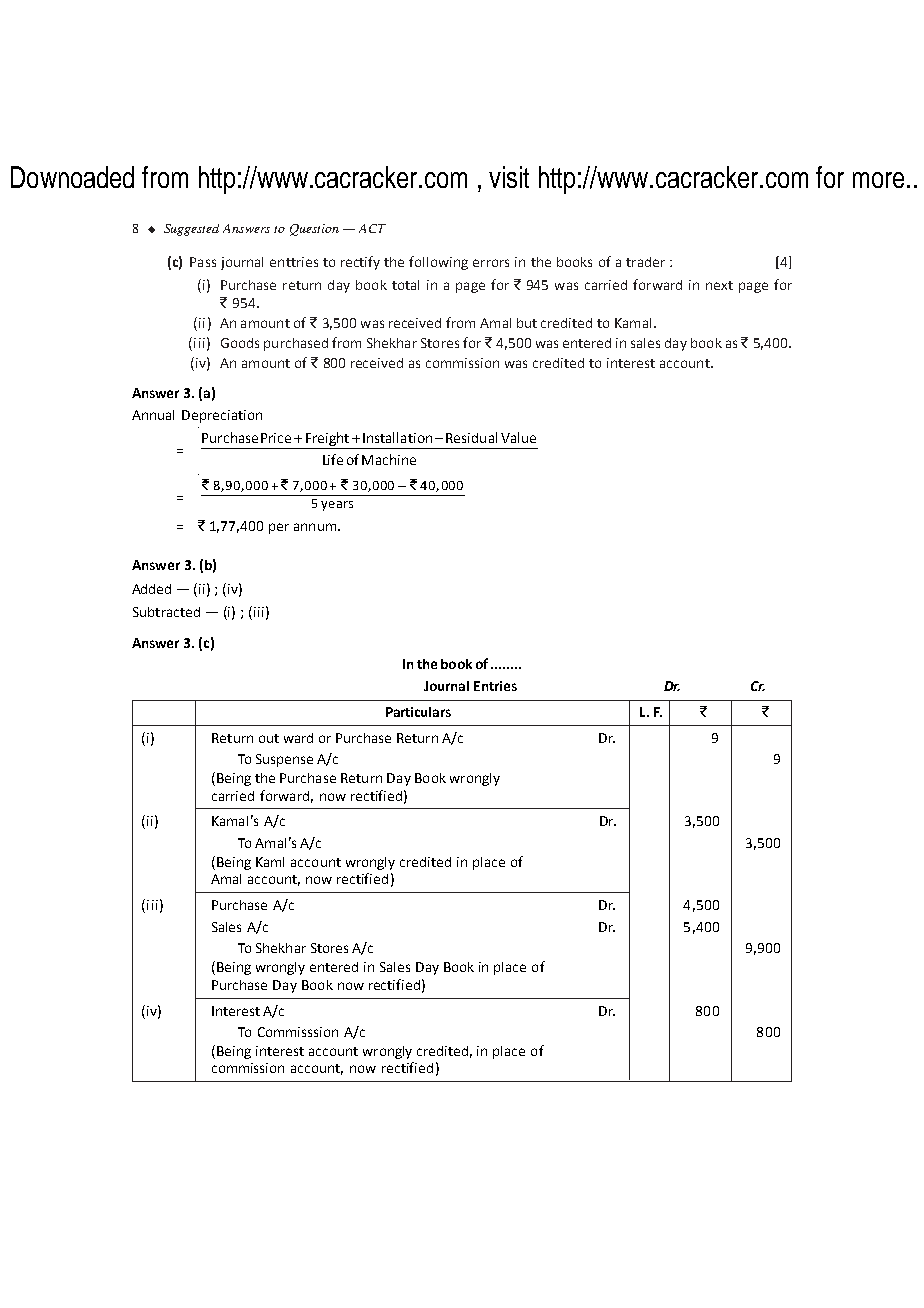 The image size is (924, 1308). What do you see at coordinates (269, 738) in the screenshot?
I see `out` at bounding box center [269, 738].
